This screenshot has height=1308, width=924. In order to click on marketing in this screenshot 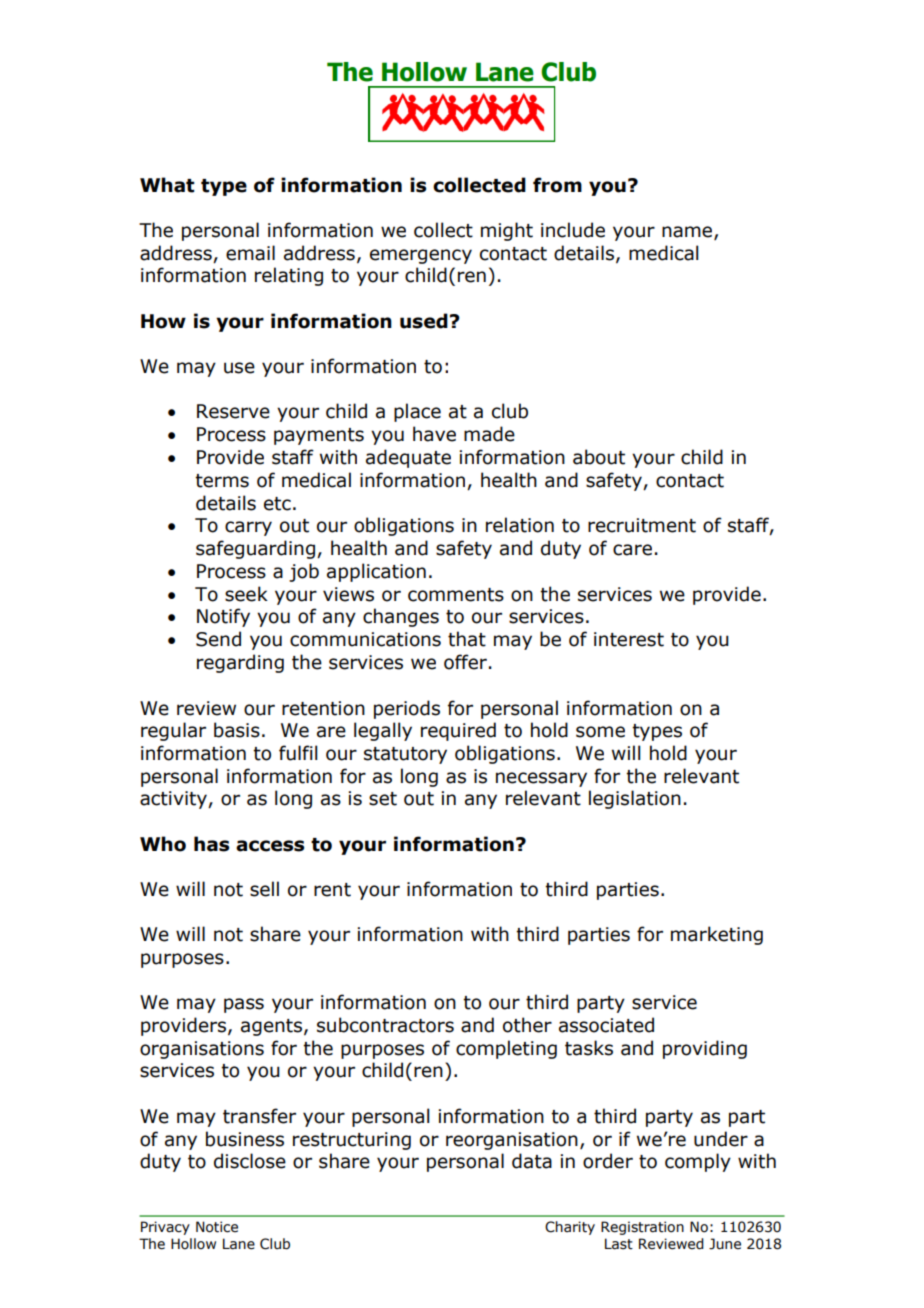, I will do `click(717, 935)`.
